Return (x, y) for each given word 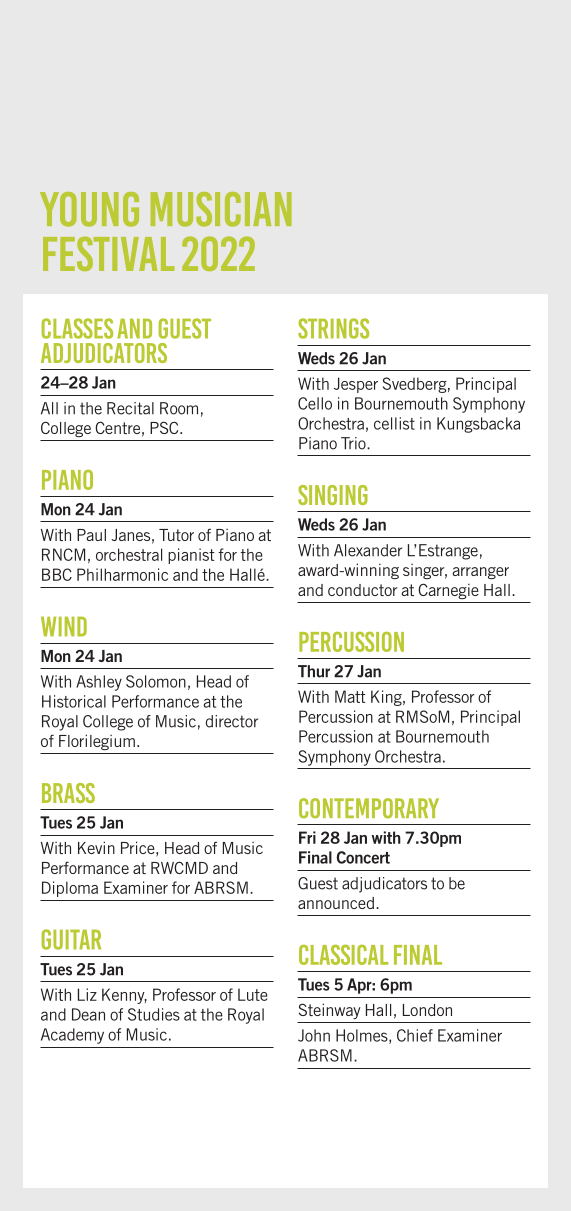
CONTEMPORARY (369, 808)
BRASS (68, 793)
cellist (394, 423)
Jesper (356, 385)
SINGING (333, 495)
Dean (88, 1014)
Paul (91, 535)
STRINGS (333, 328)
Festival (109, 253)
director (232, 721)
